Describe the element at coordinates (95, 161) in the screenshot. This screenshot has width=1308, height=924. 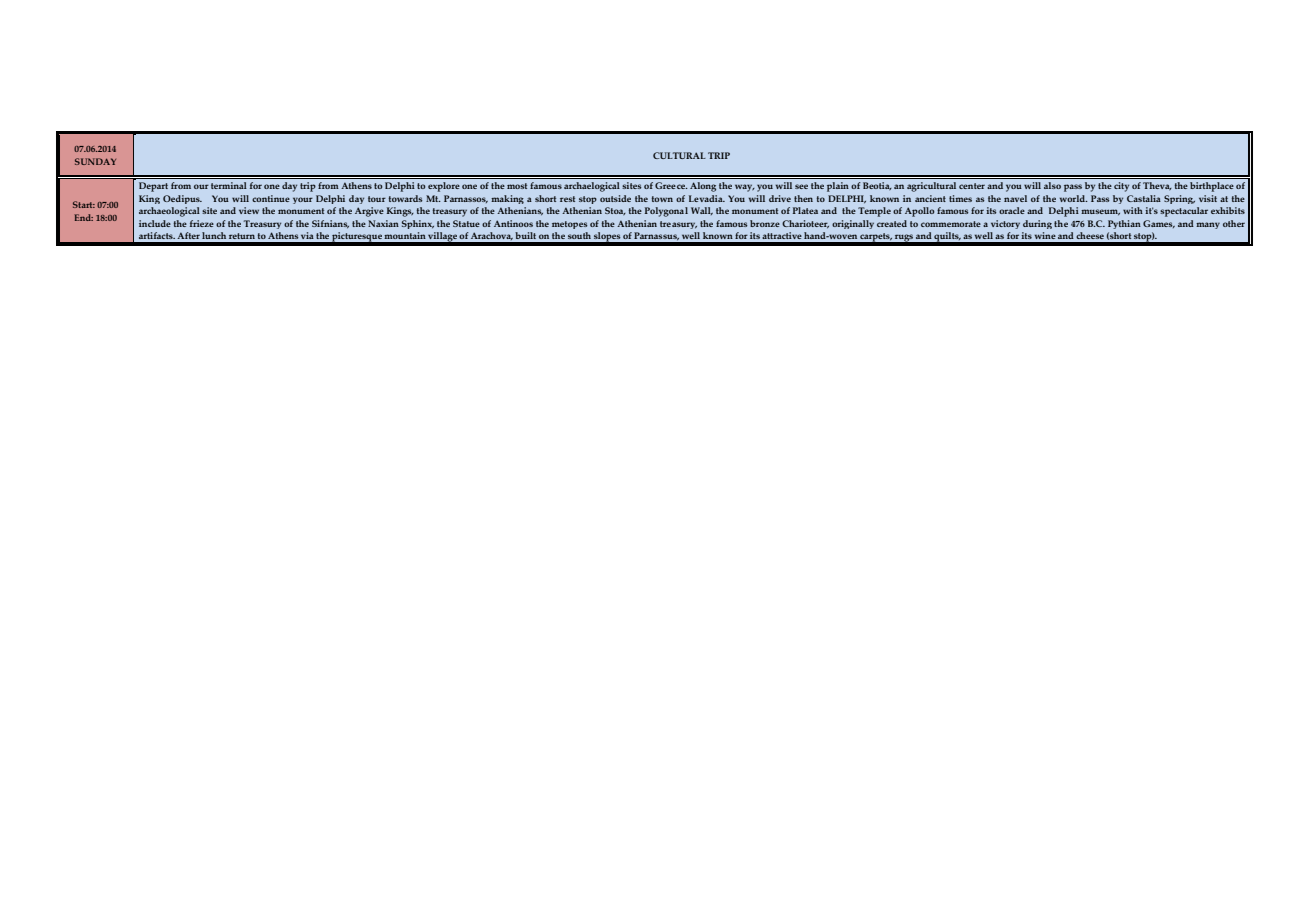
I see `SUNDAY` at that location.
